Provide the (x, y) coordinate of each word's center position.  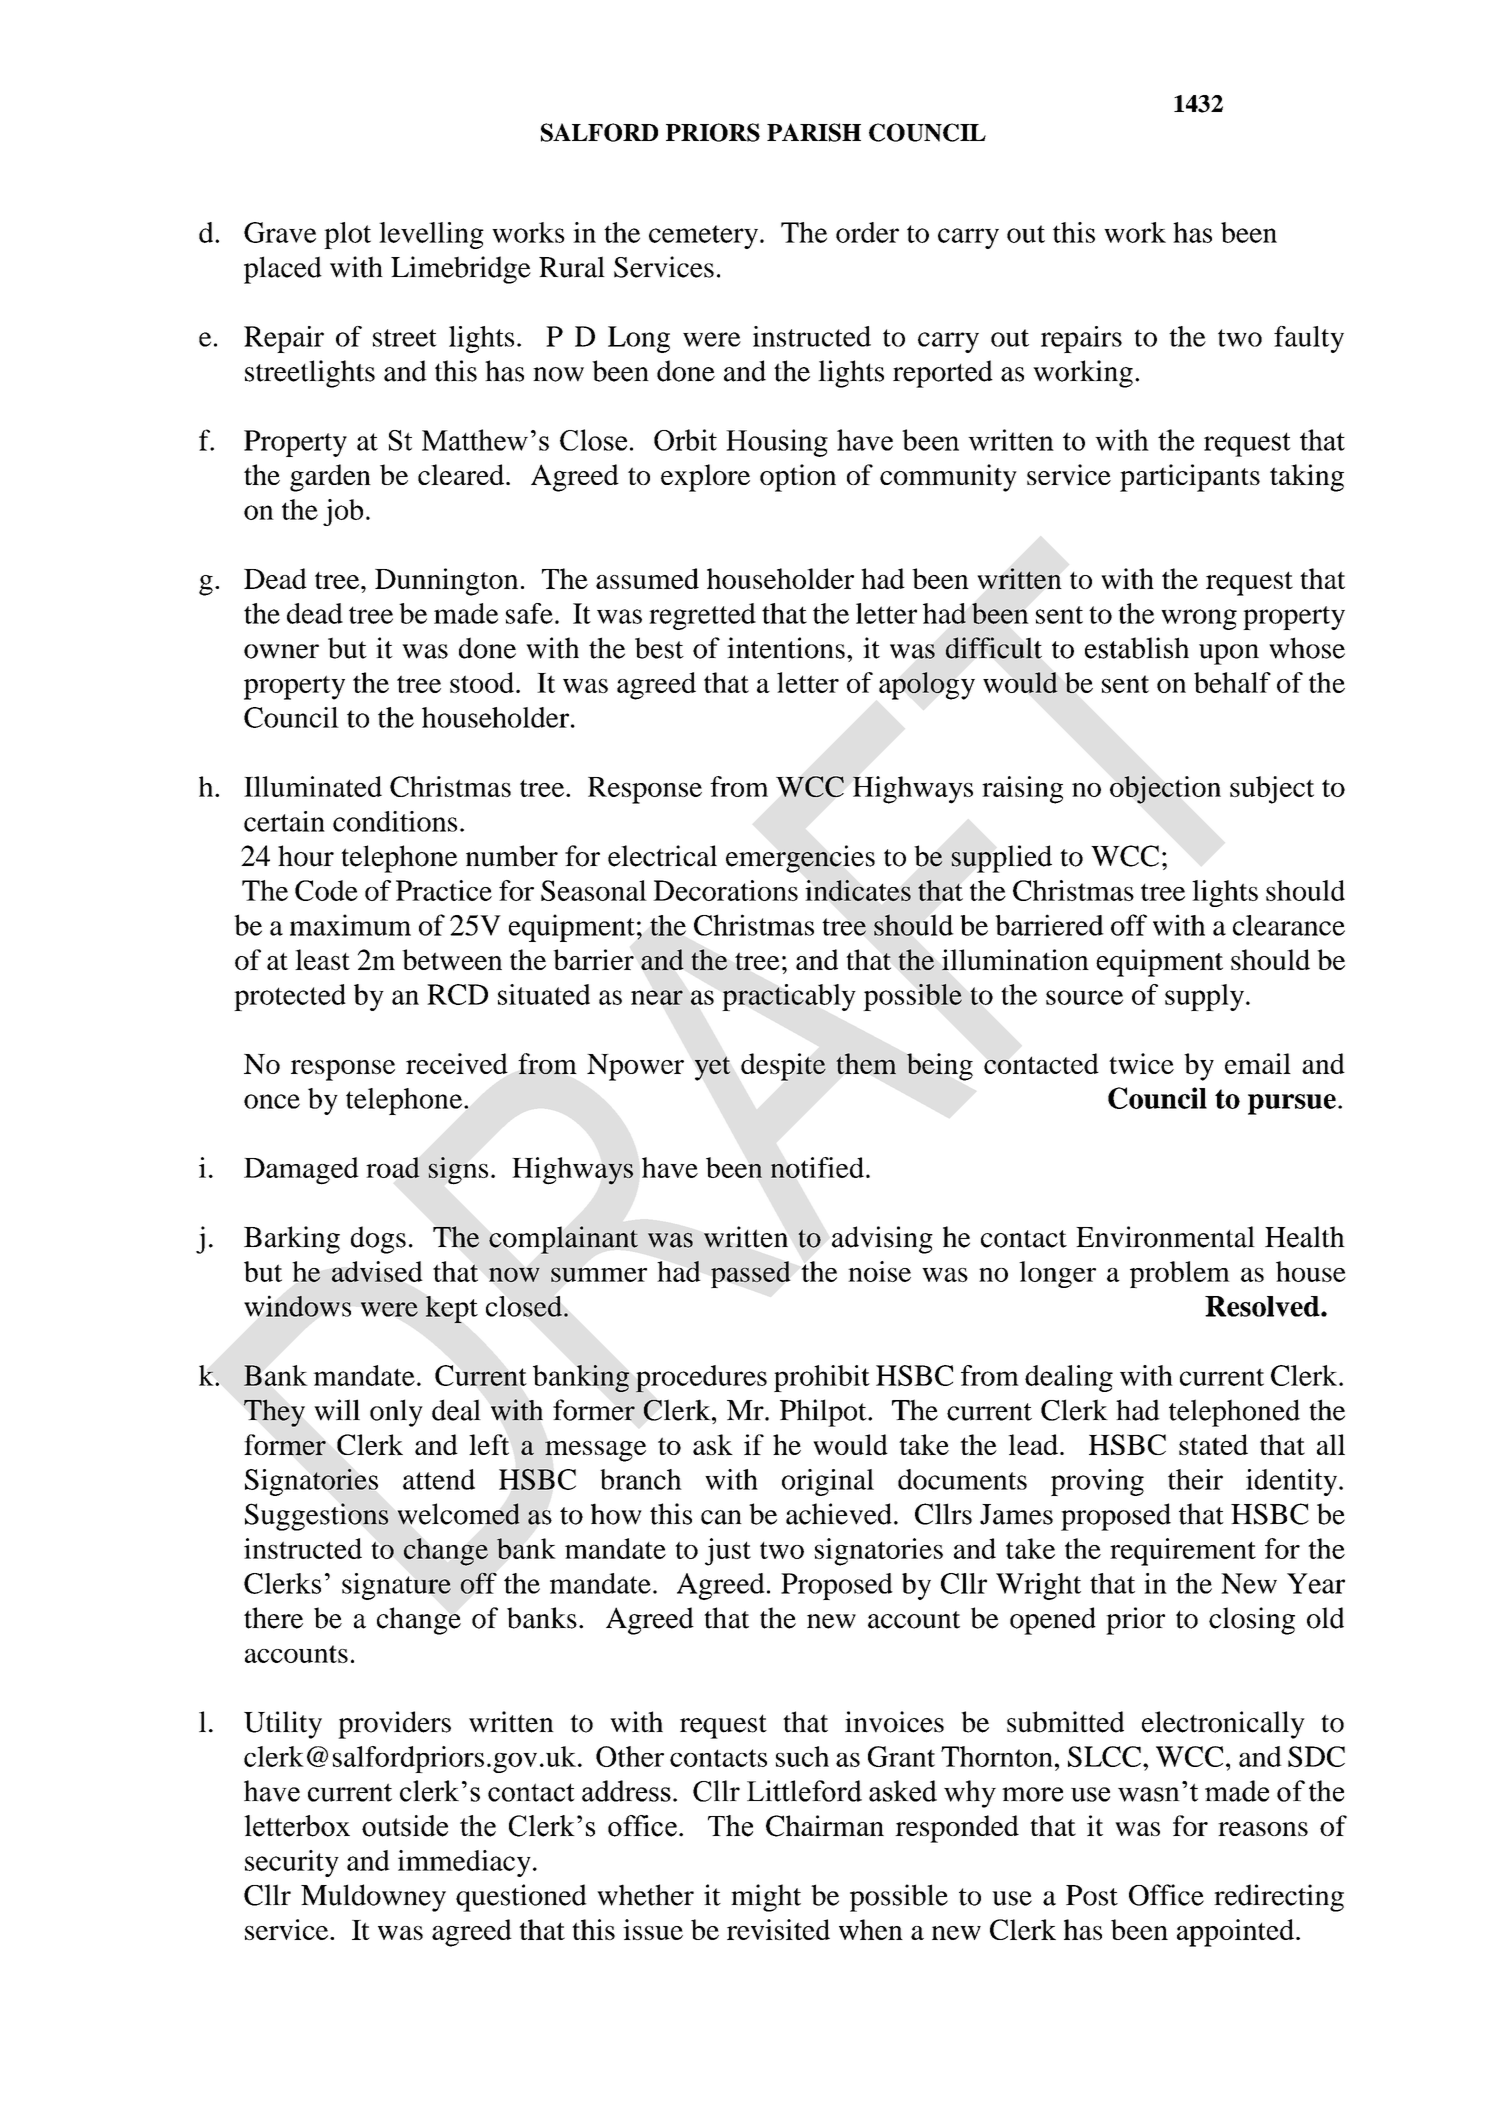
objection (1165, 790)
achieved (839, 1514)
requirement (1183, 1552)
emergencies (800, 859)
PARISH (814, 132)
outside (405, 1826)
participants (1190, 478)
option (798, 478)
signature (396, 1586)
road (393, 1167)
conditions (395, 821)
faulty (1309, 339)
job (343, 512)
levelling (431, 235)
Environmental (1165, 1237)
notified (817, 1167)
